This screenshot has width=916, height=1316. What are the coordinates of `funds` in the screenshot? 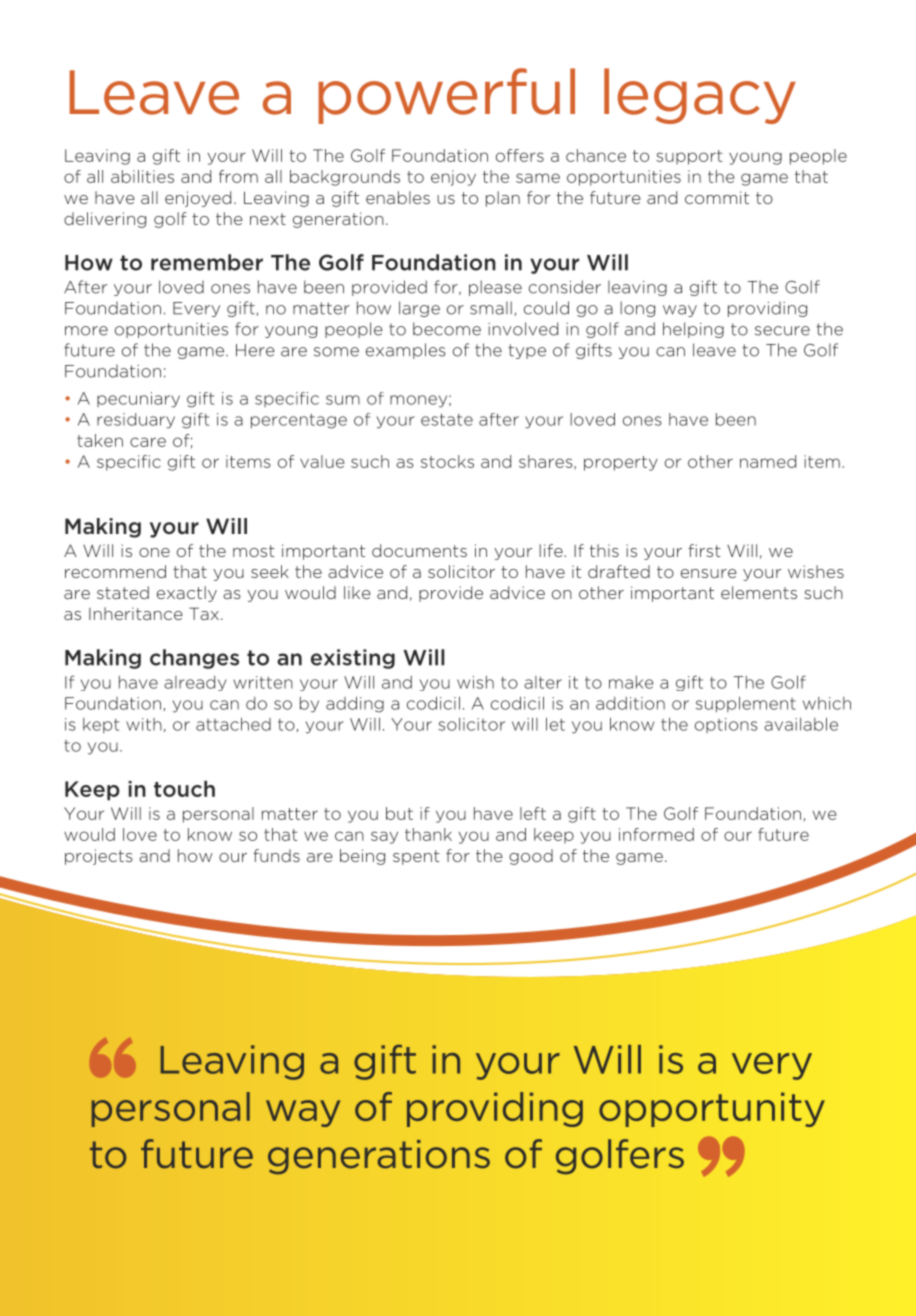 It's located at (276, 855).
